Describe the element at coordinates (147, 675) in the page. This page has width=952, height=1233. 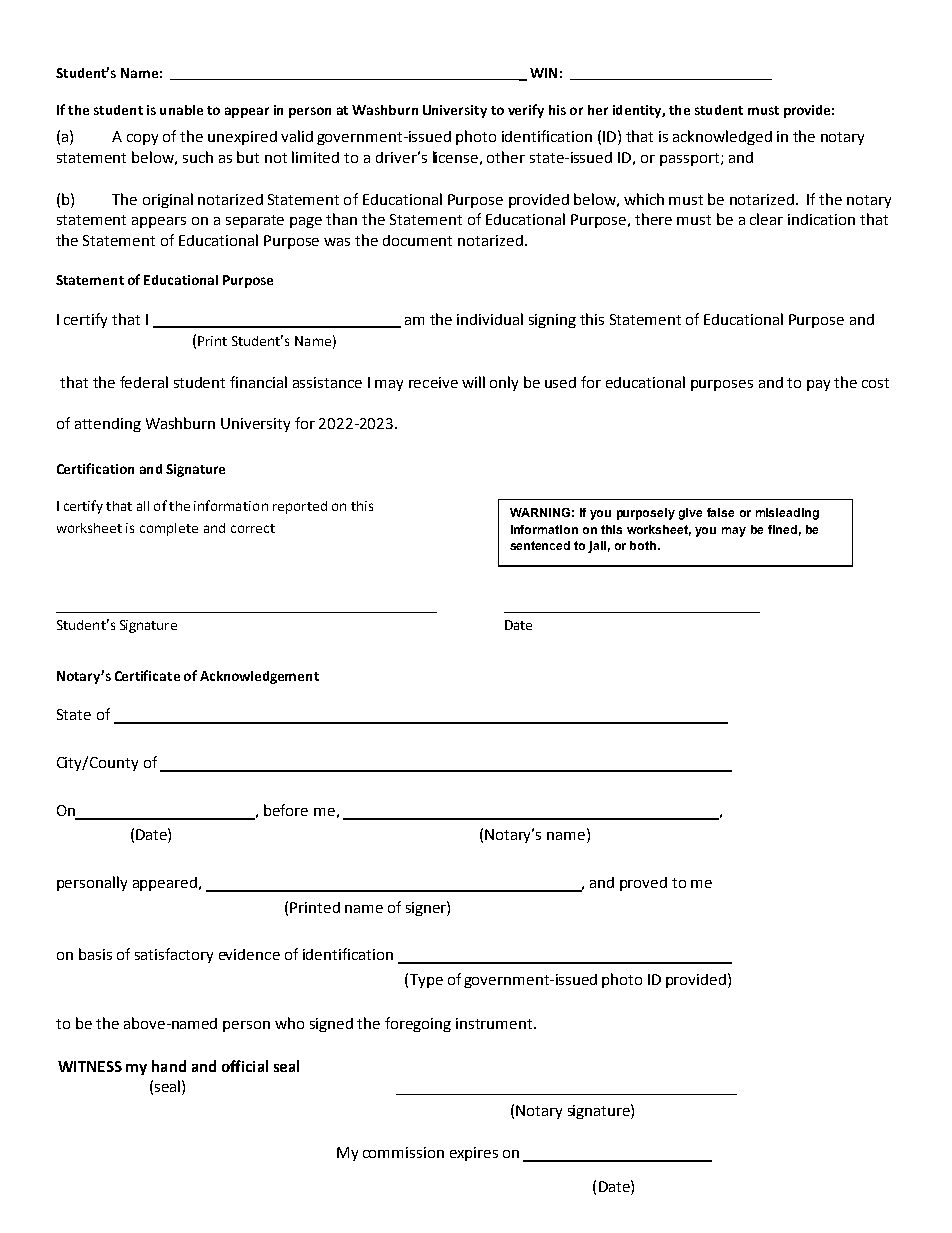
I see `Certificate` at that location.
